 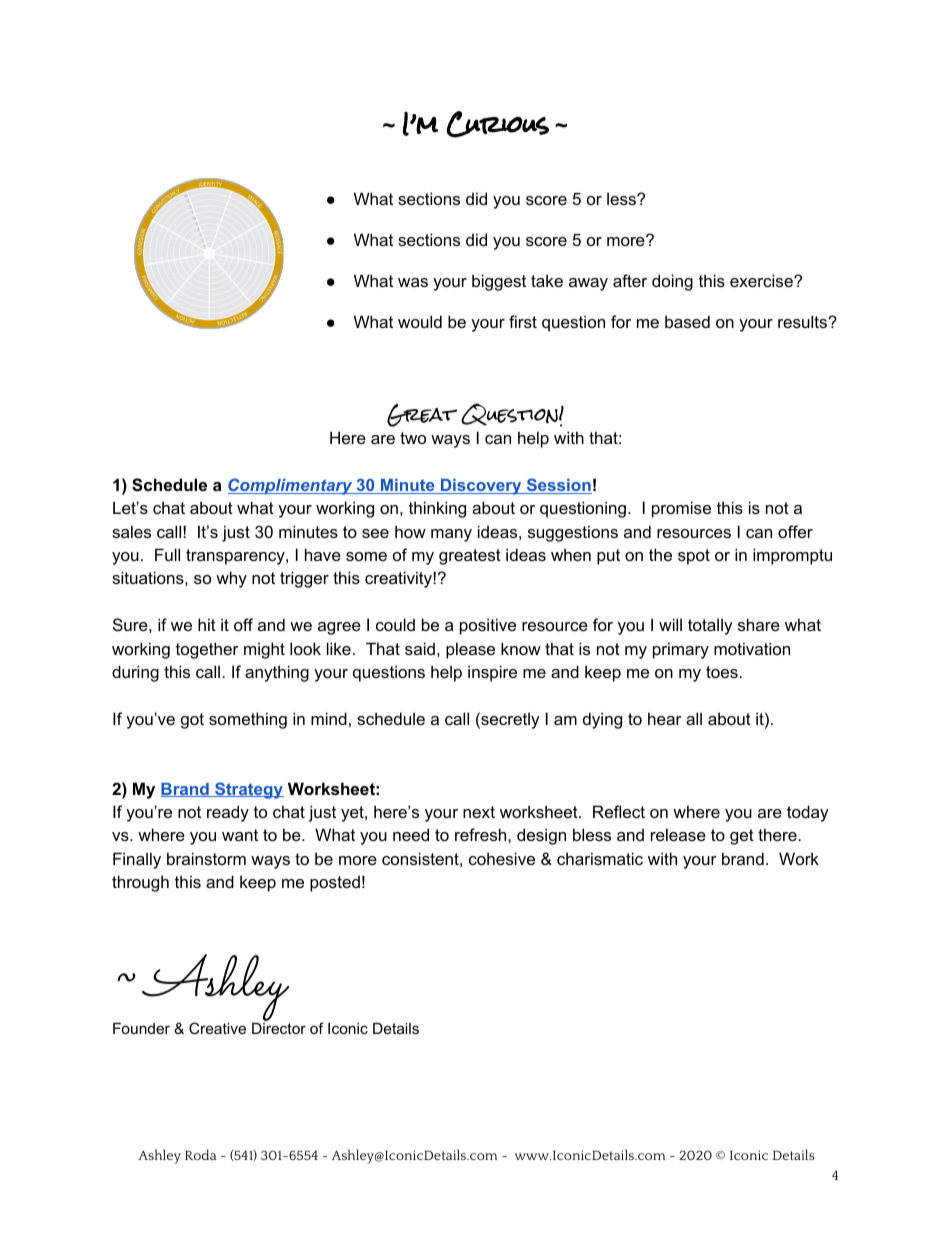 What do you see at coordinates (413, 282) in the image?
I see `was` at bounding box center [413, 282].
